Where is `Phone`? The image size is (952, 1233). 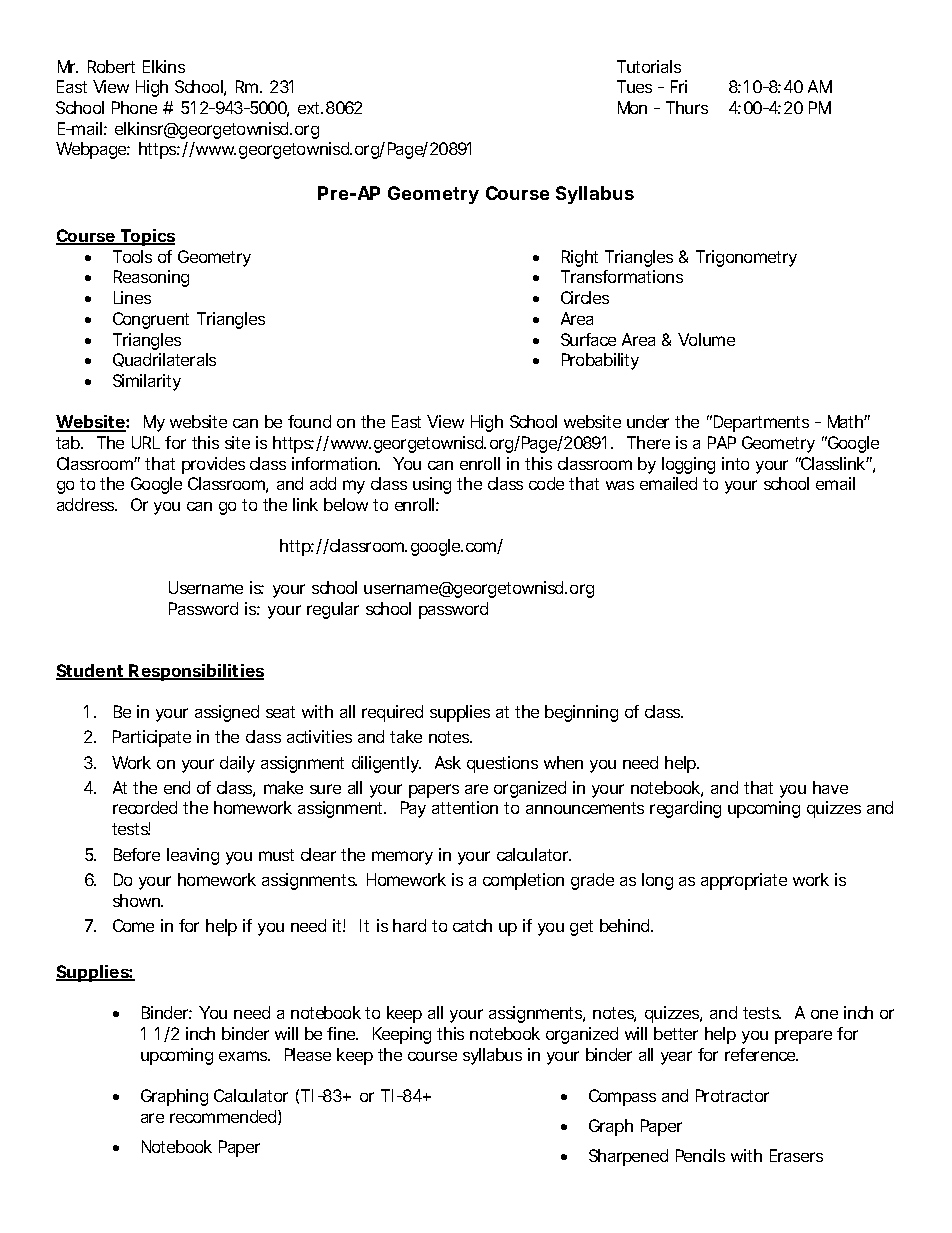
Phone is located at coordinates (134, 107).
